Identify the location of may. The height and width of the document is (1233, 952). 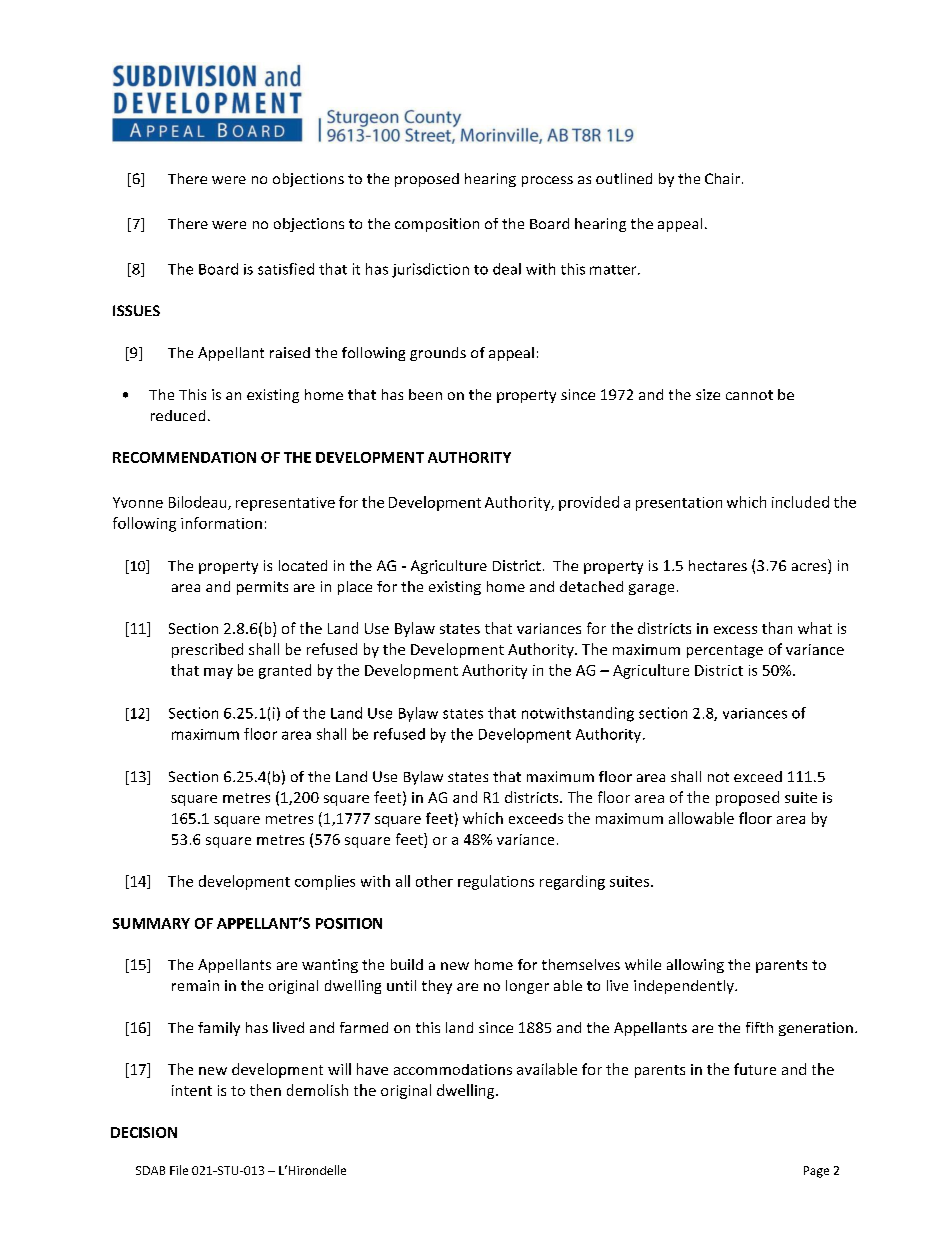
(218, 673).
